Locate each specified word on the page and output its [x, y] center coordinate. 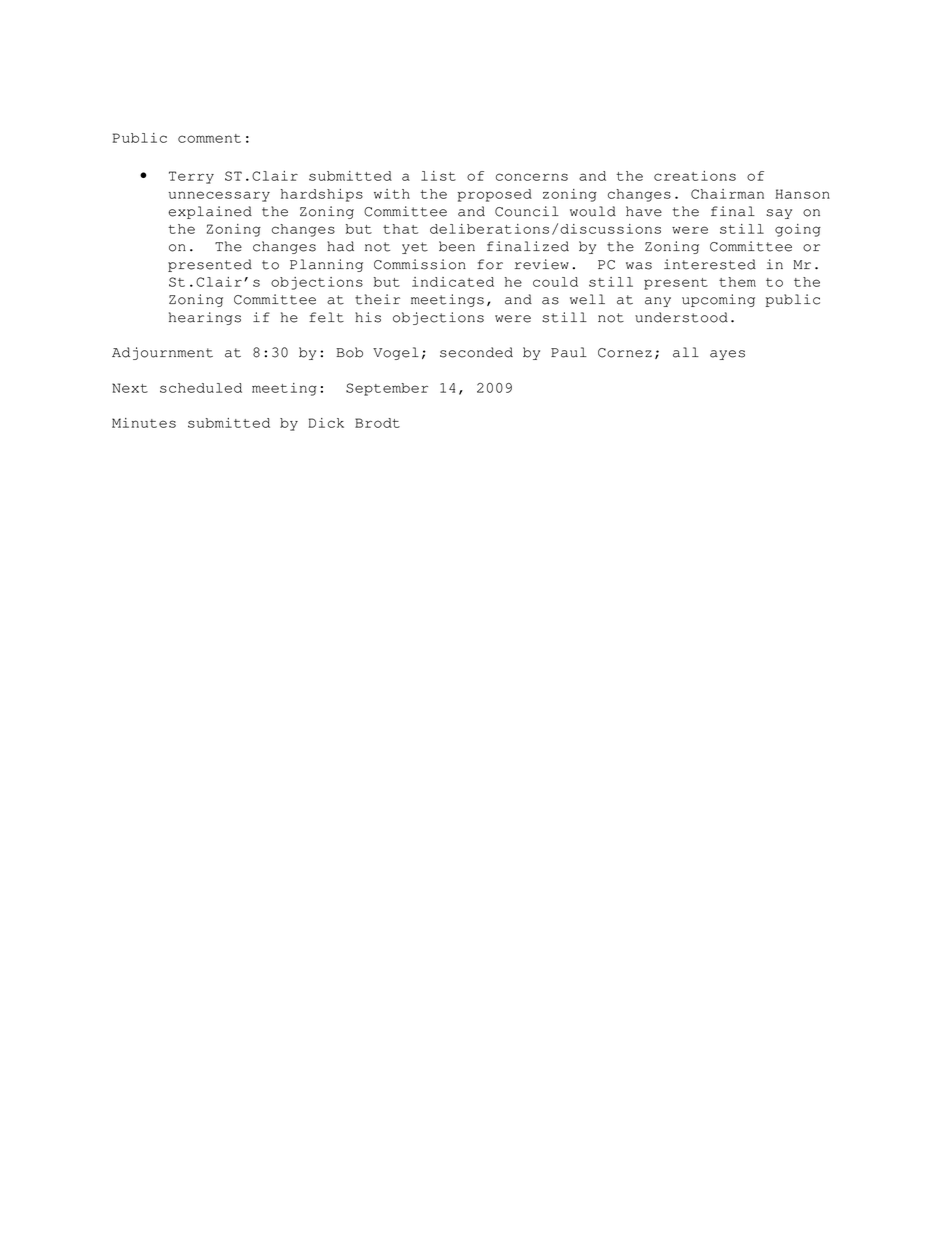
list [438, 176]
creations [695, 176]
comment [209, 138]
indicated [453, 282]
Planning [326, 265]
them [737, 282]
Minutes [144, 423]
